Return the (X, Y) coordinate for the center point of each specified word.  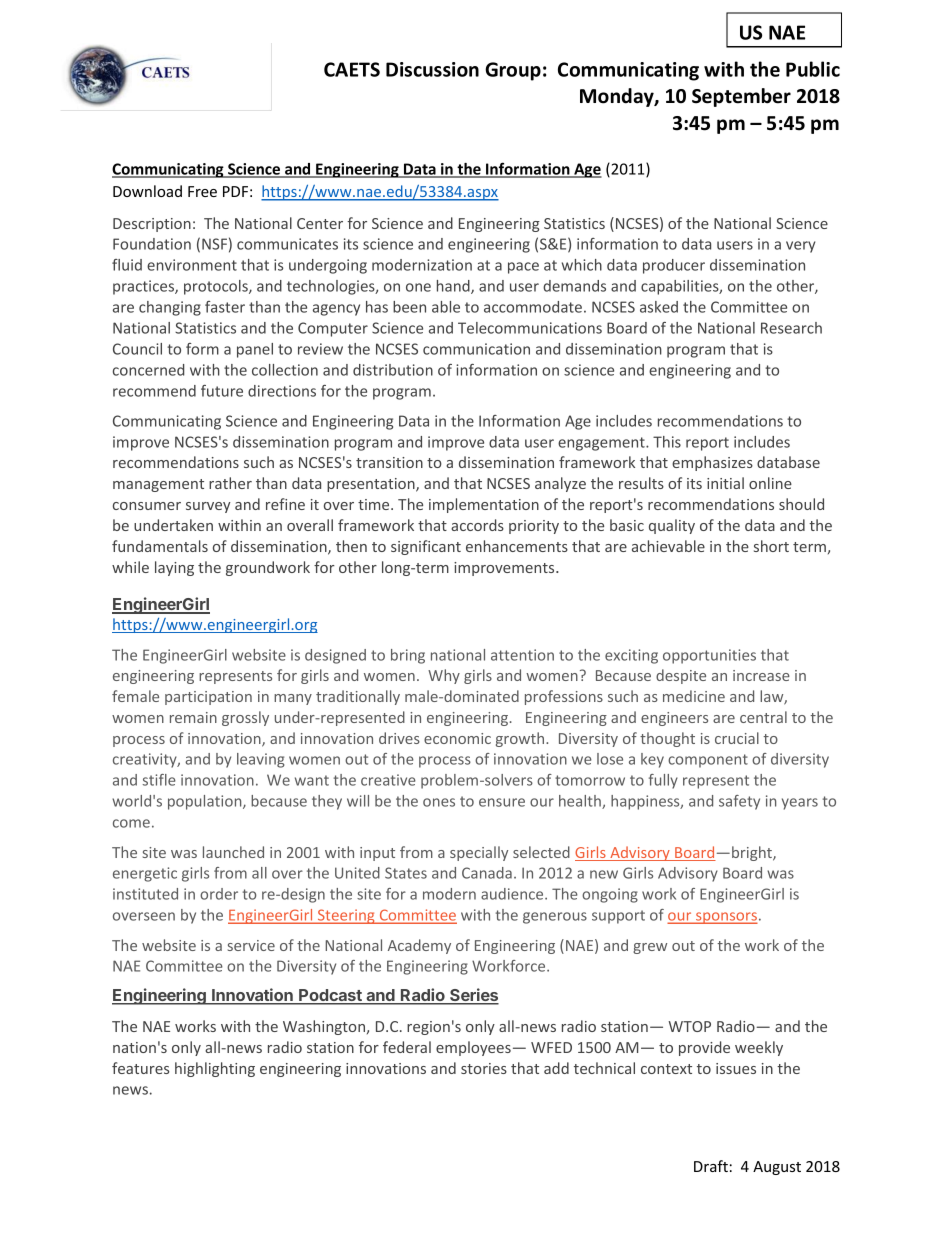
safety (739, 802)
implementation (484, 505)
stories (484, 1068)
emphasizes (712, 463)
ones (439, 802)
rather (230, 483)
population (206, 802)
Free (202, 191)
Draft (711, 1166)
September (741, 97)
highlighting (215, 1069)
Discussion (432, 69)
